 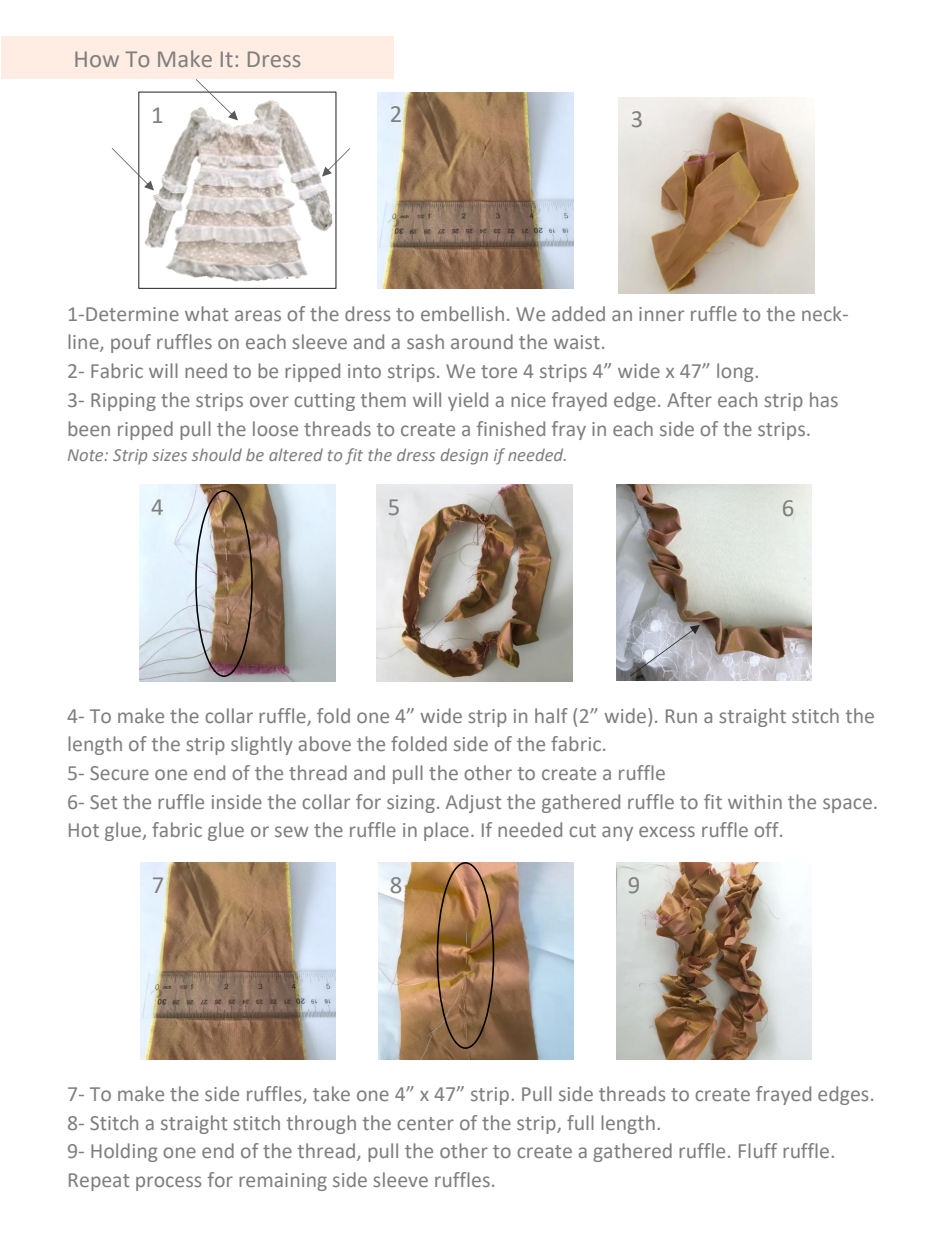 I want to click on Adjust, so click(x=473, y=803).
